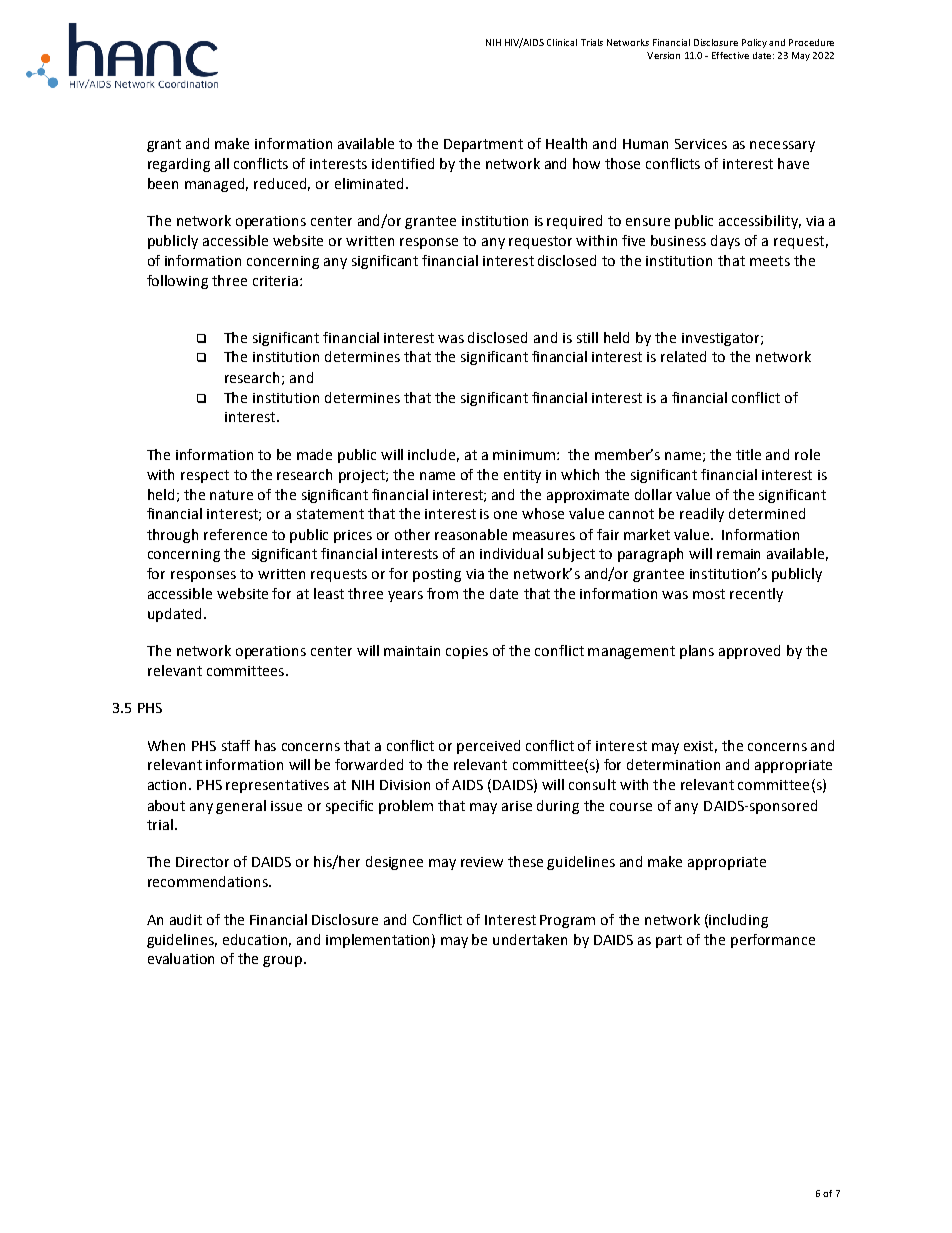  I want to click on all, so click(222, 163).
